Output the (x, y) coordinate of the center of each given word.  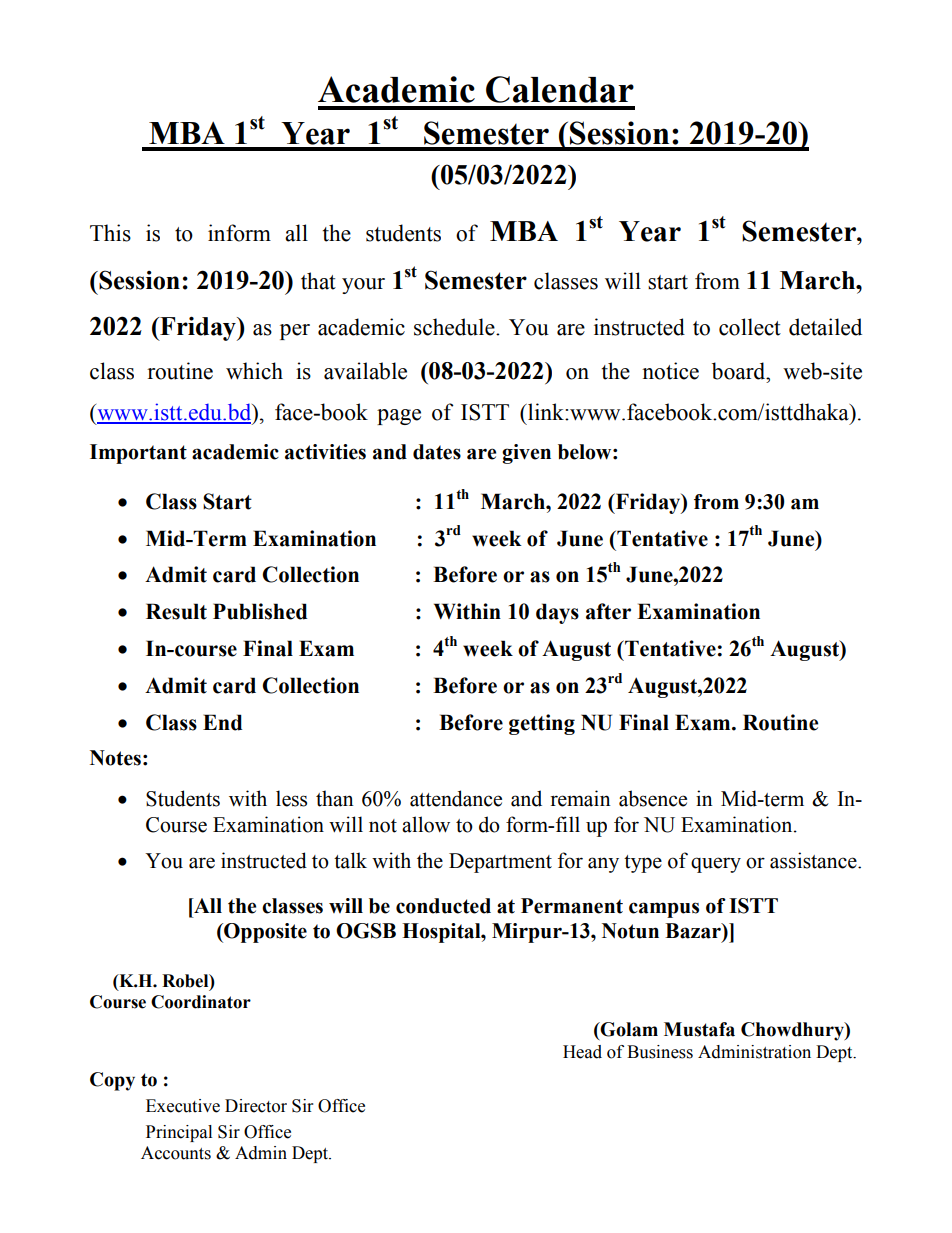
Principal (179, 1133)
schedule (455, 327)
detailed (825, 327)
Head (582, 1052)
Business (660, 1052)
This (110, 233)
